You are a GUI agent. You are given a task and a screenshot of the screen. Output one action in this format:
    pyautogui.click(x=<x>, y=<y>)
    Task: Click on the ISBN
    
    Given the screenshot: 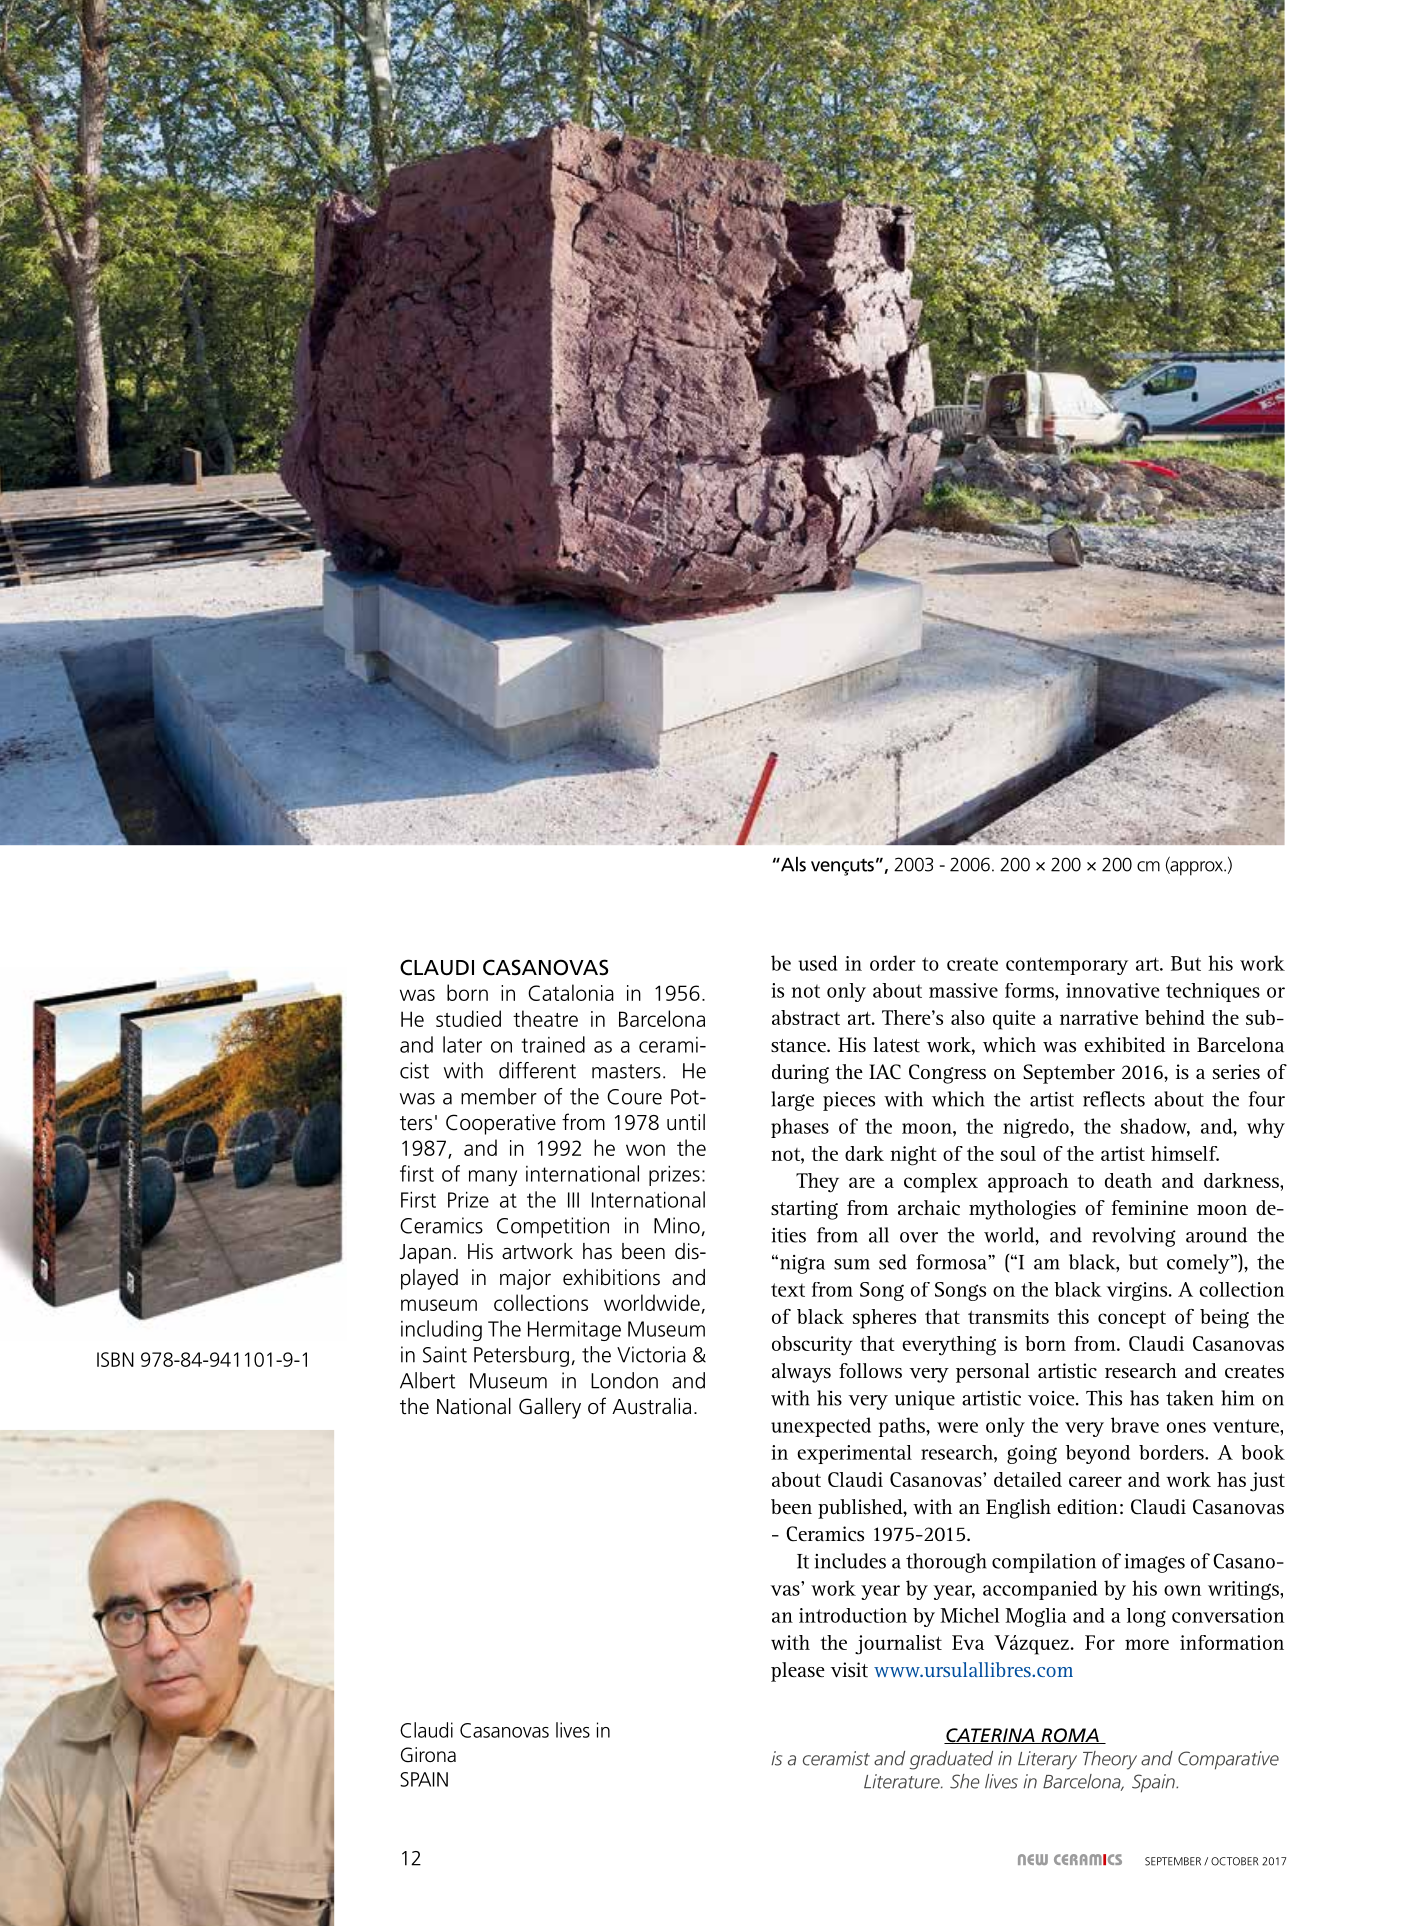 What is the action you would take?
    pyautogui.click(x=115, y=1359)
